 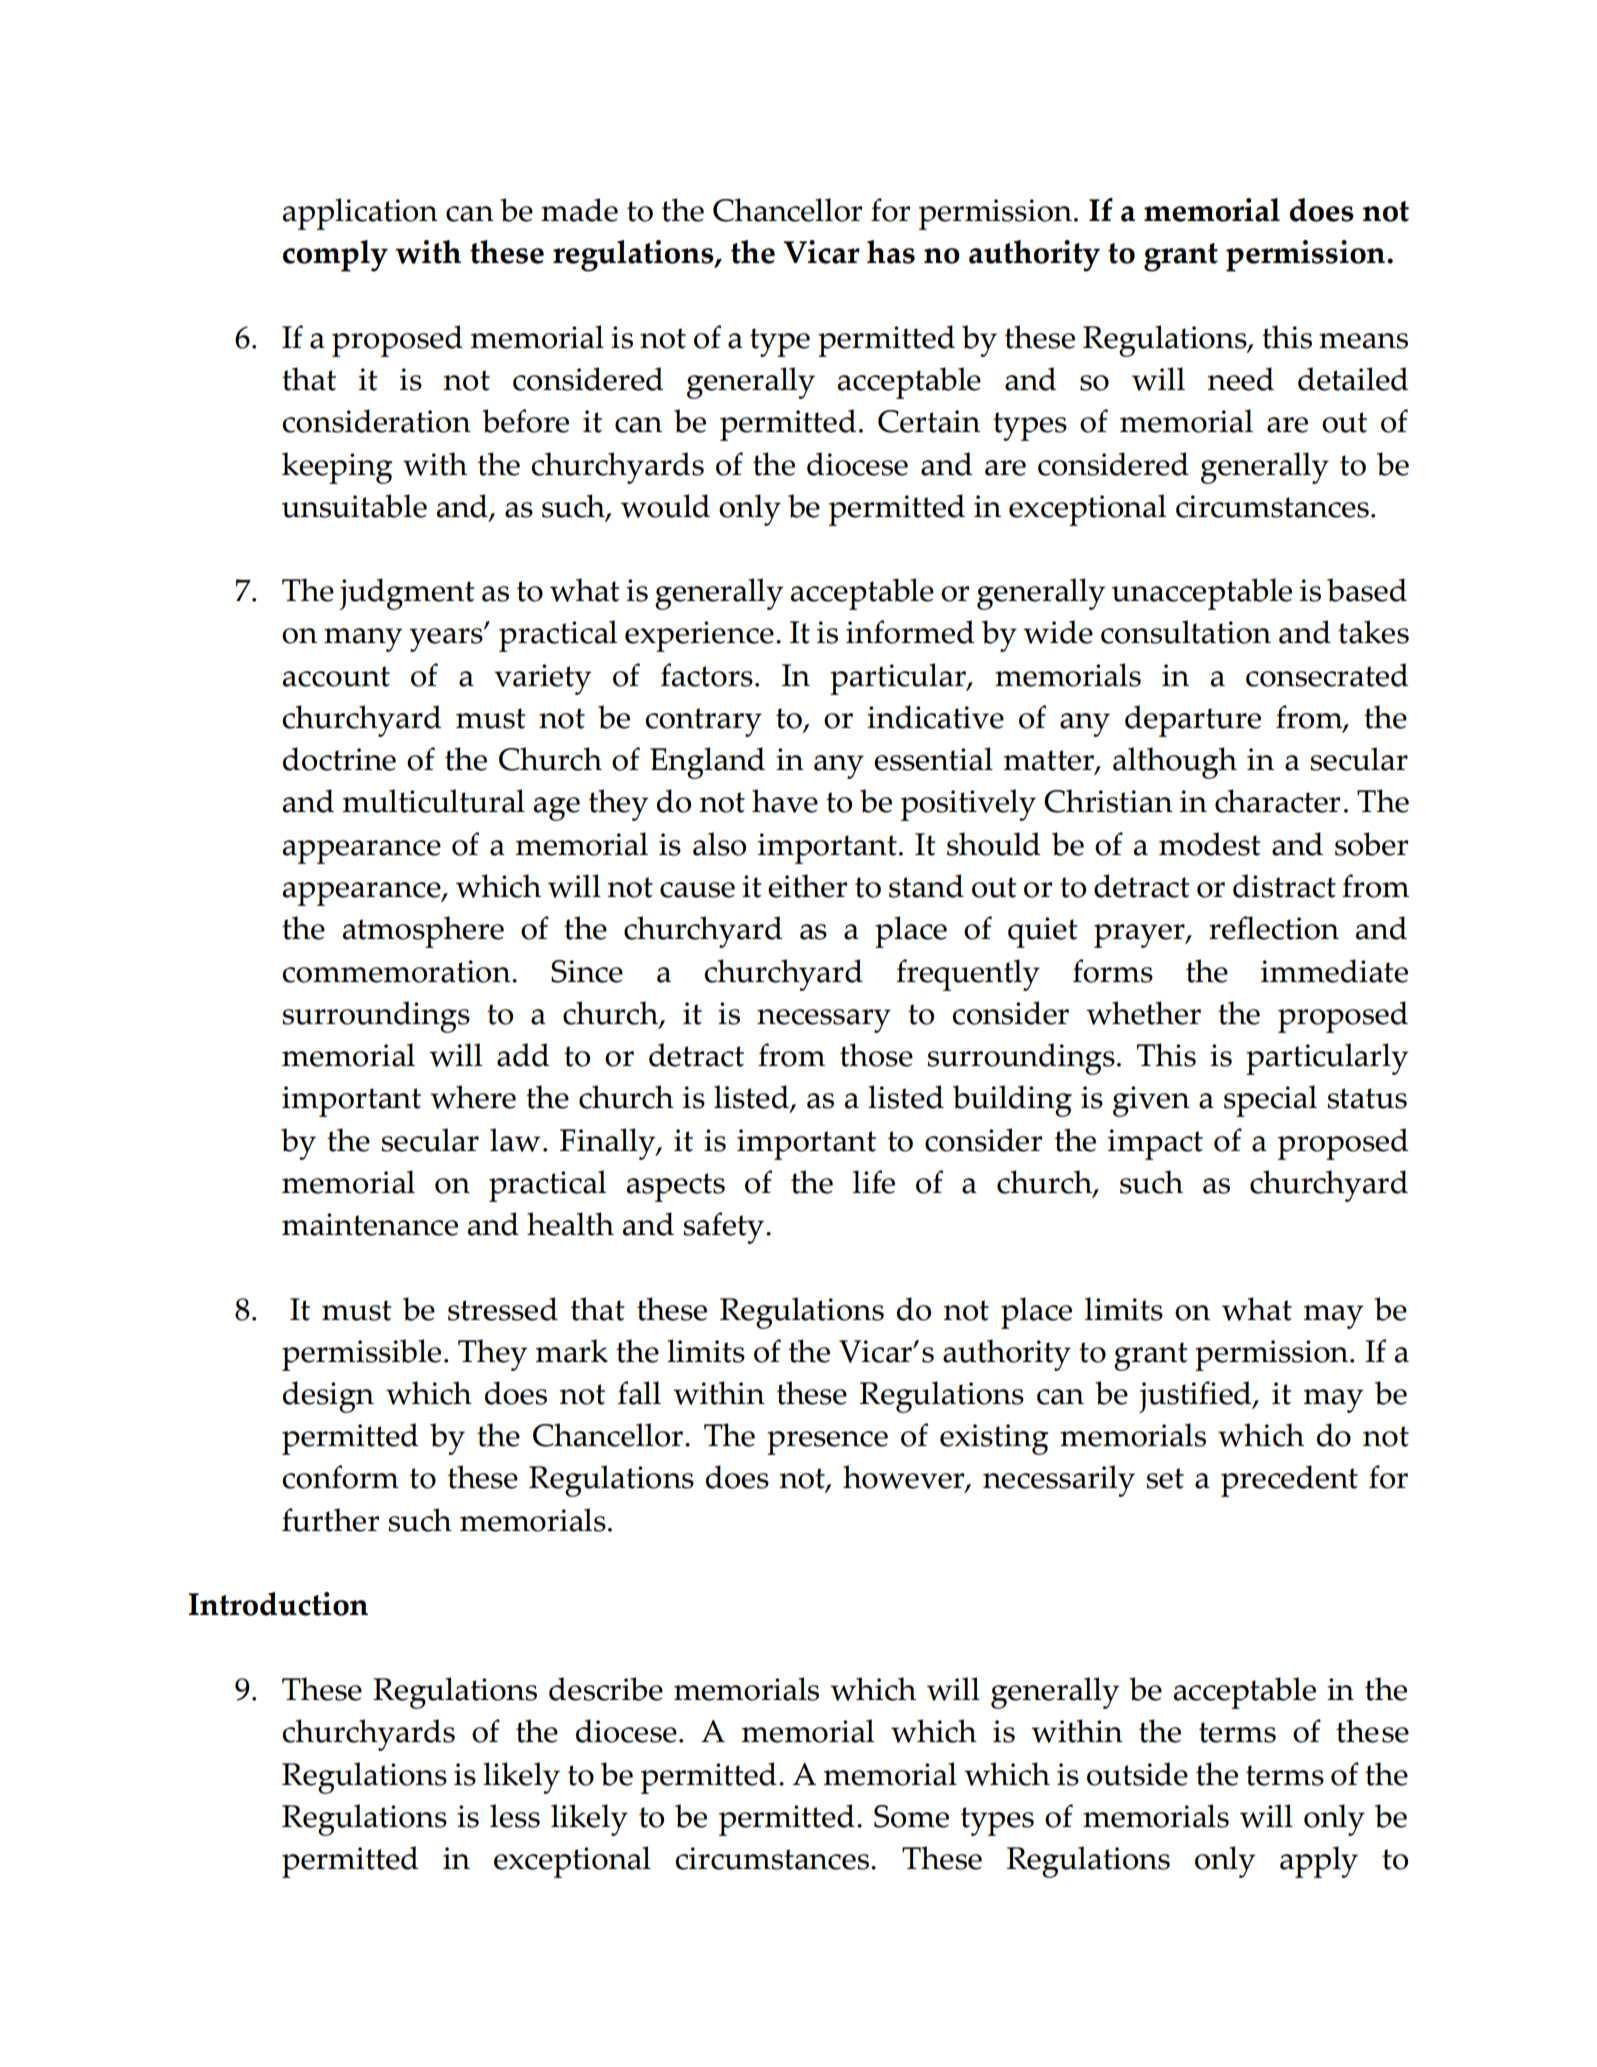 What do you see at coordinates (361, 1355) in the page?
I see `permissible` at bounding box center [361, 1355].
